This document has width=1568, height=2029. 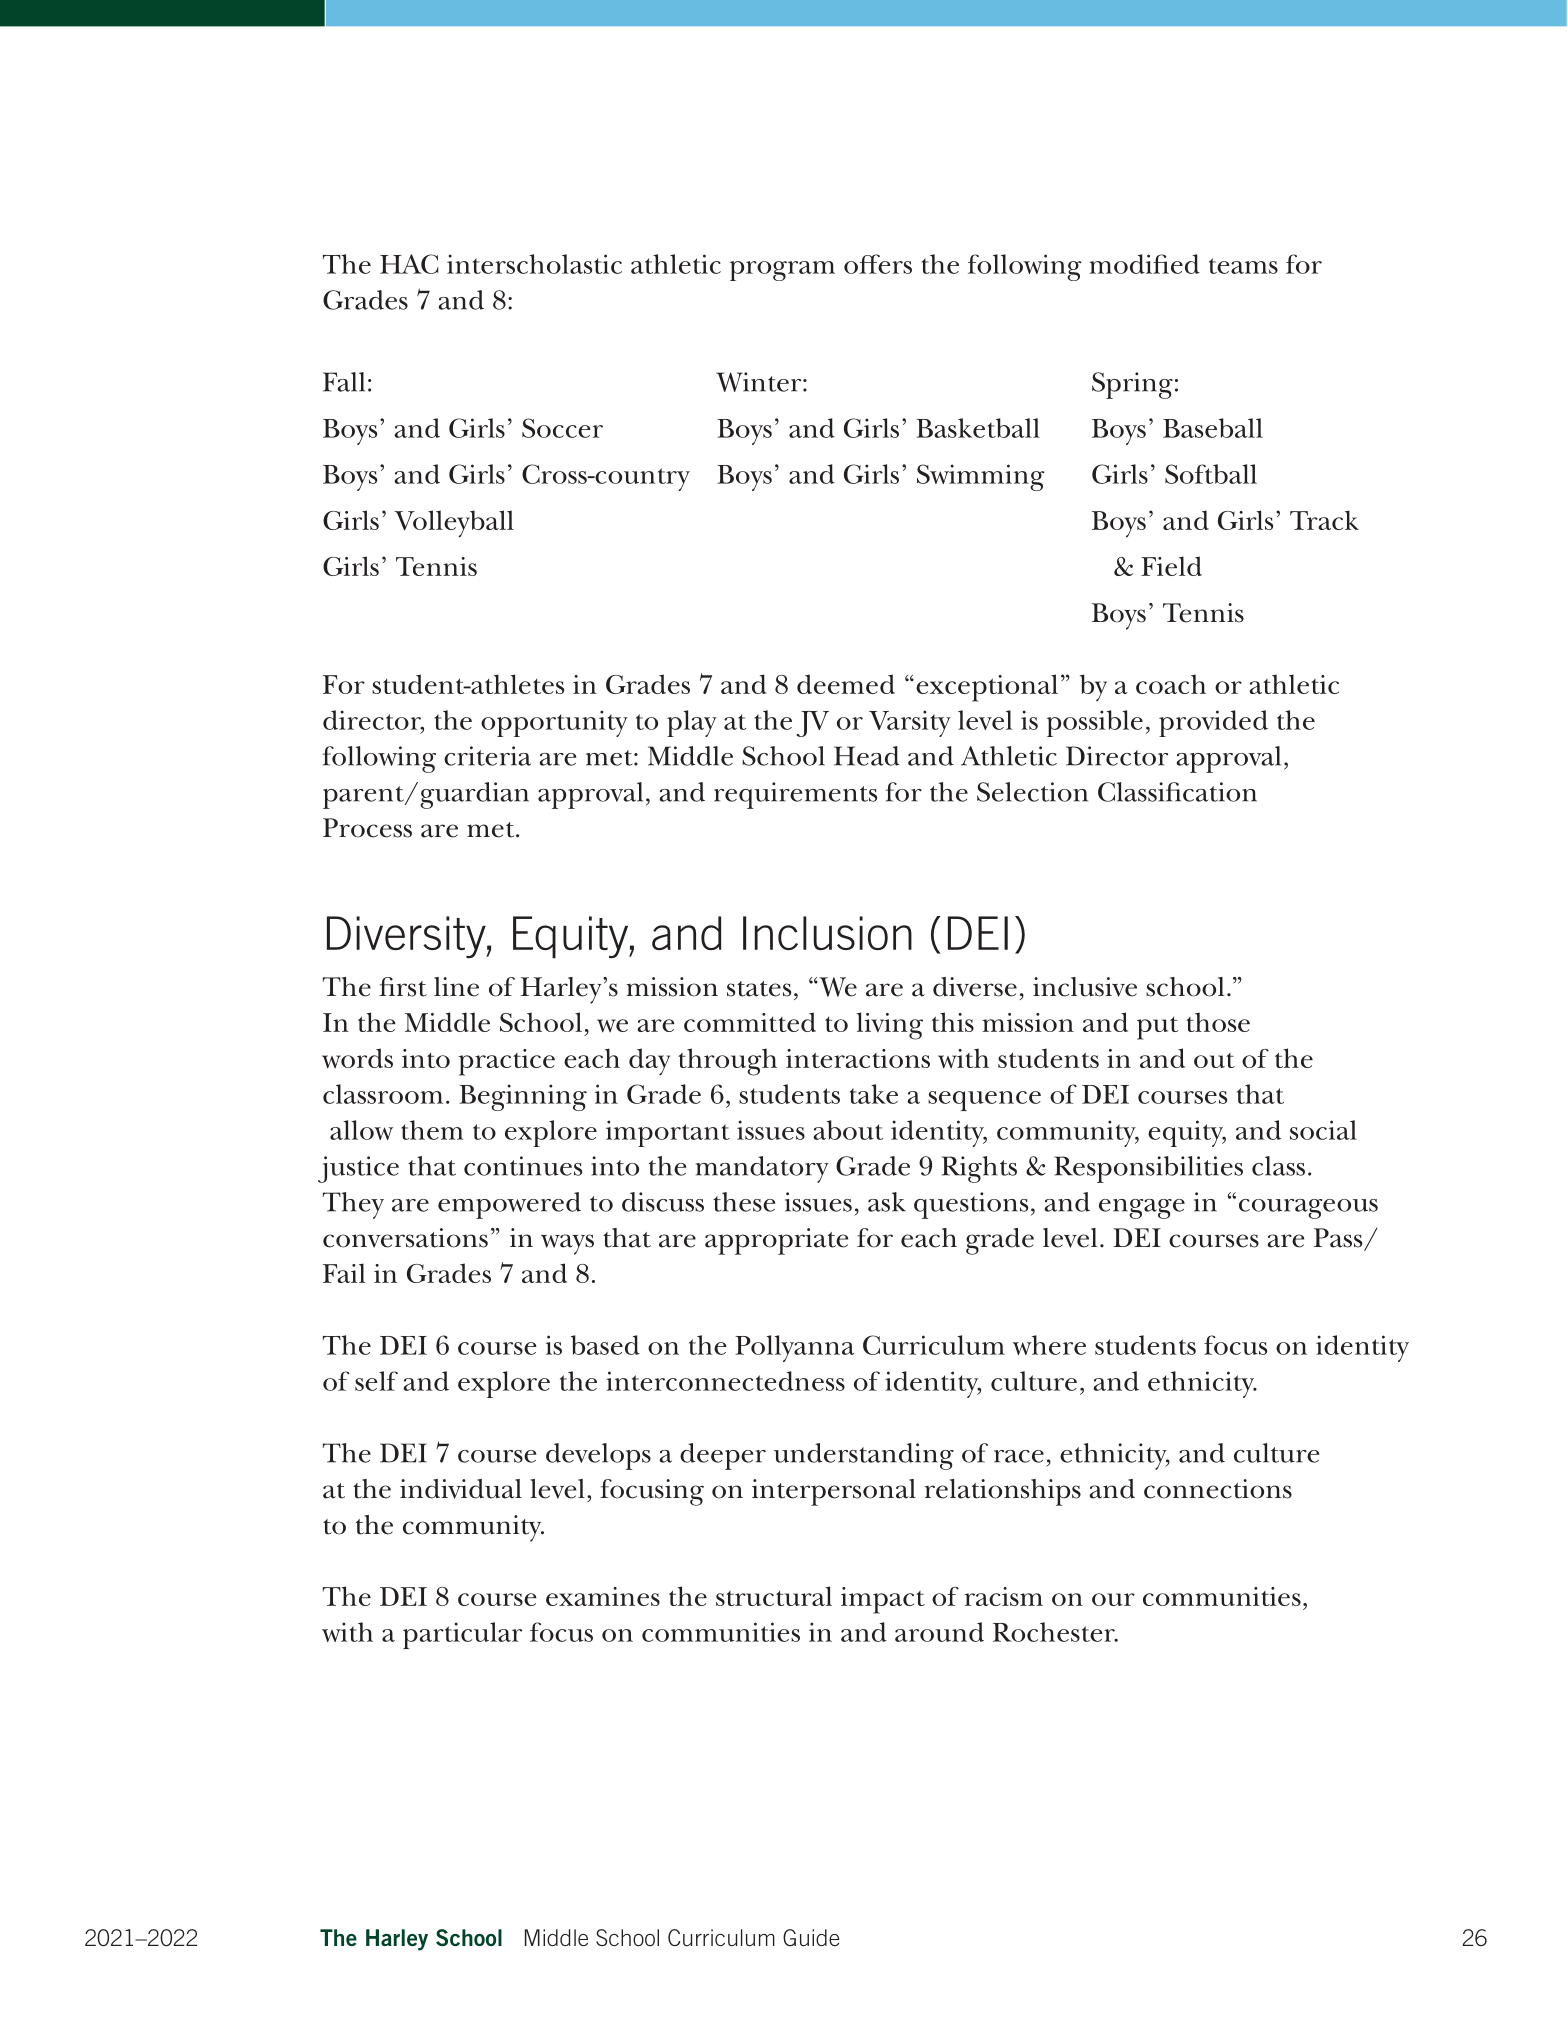 I want to click on deemed, so click(x=846, y=684).
